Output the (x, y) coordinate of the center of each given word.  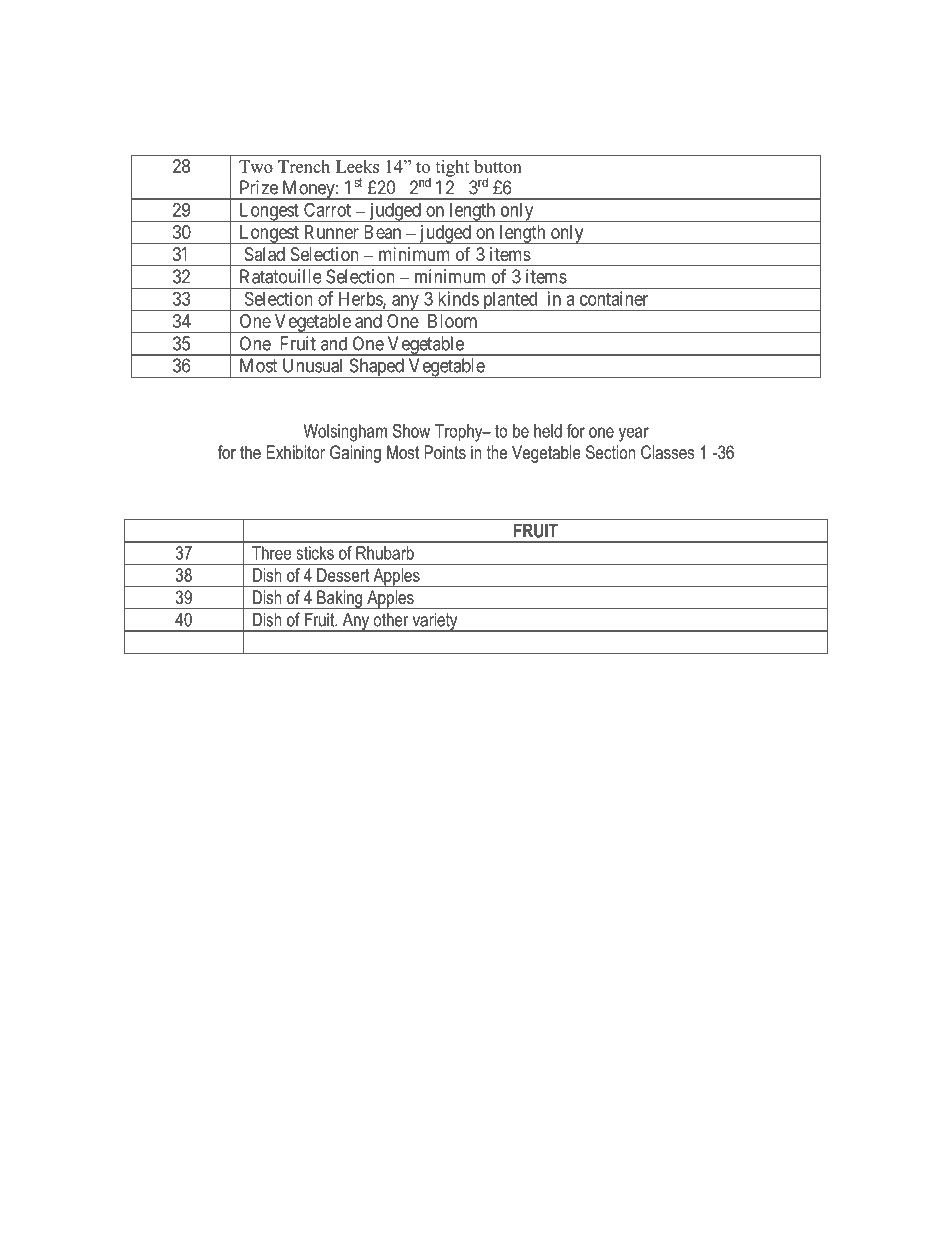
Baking (340, 599)
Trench (304, 166)
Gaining (355, 454)
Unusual (312, 365)
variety (435, 622)
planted (510, 301)
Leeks (357, 166)
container (614, 298)
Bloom (452, 321)
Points (445, 452)
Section (610, 452)
